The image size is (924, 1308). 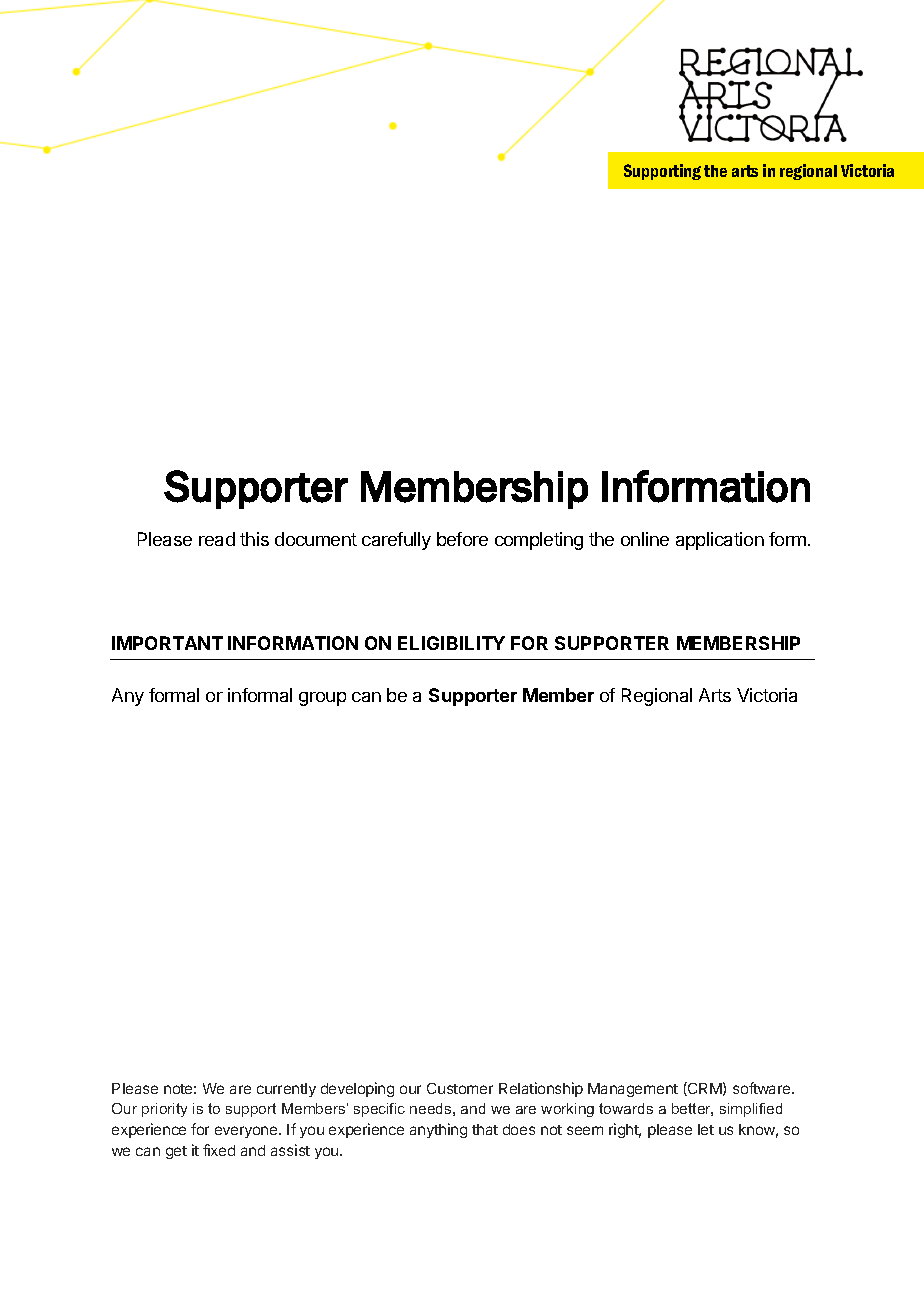 I want to click on ELIGIBILITY, so click(x=451, y=643).
